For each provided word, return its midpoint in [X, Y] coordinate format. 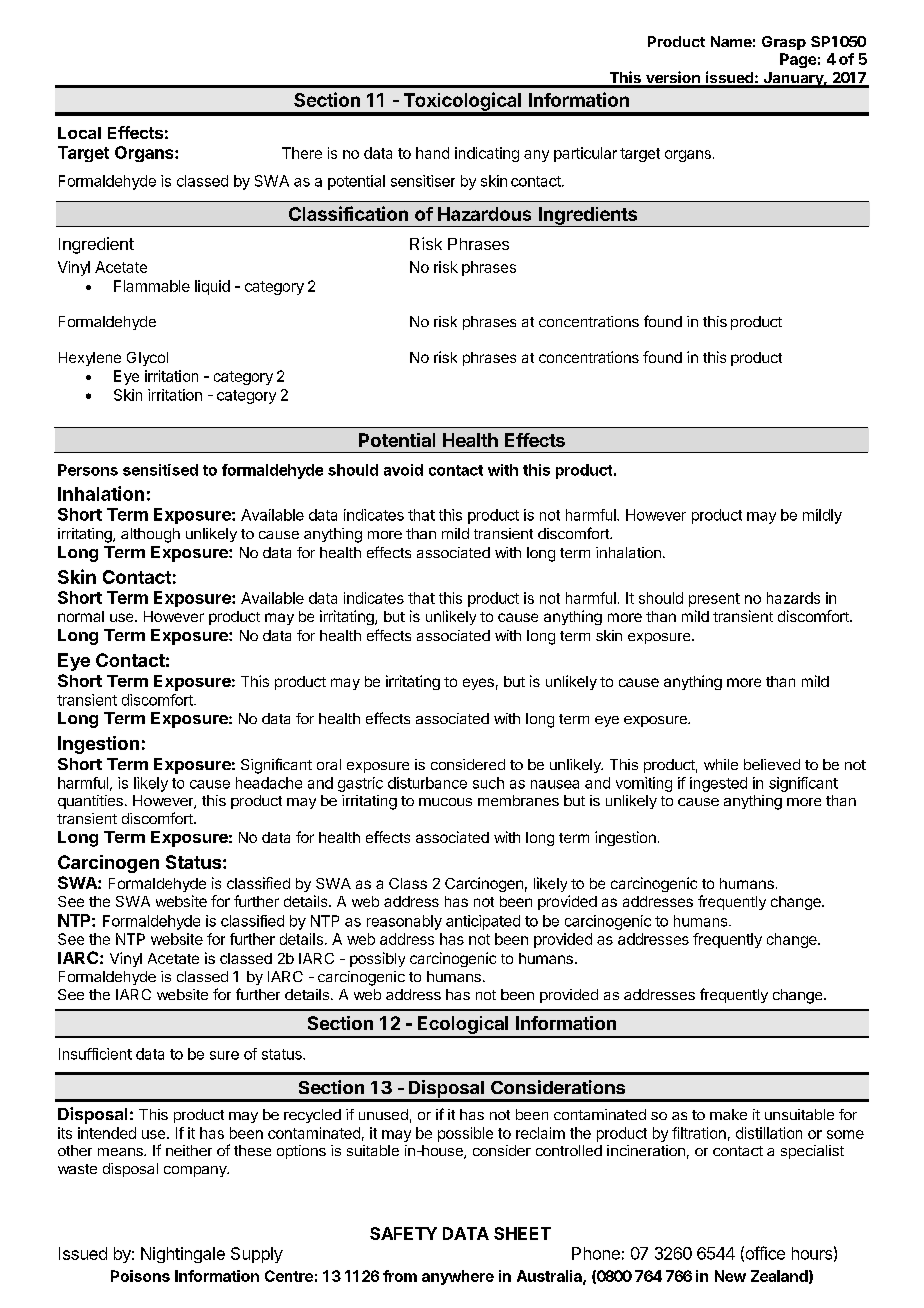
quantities [90, 802]
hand [432, 153]
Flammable [152, 286]
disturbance [427, 783]
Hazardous [484, 214]
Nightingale [183, 1255]
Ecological [463, 1026]
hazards [793, 598]
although [150, 535]
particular [585, 154]
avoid [403, 470]
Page [798, 60]
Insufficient [95, 1054]
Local [79, 133]
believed [772, 764]
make [728, 1114]
